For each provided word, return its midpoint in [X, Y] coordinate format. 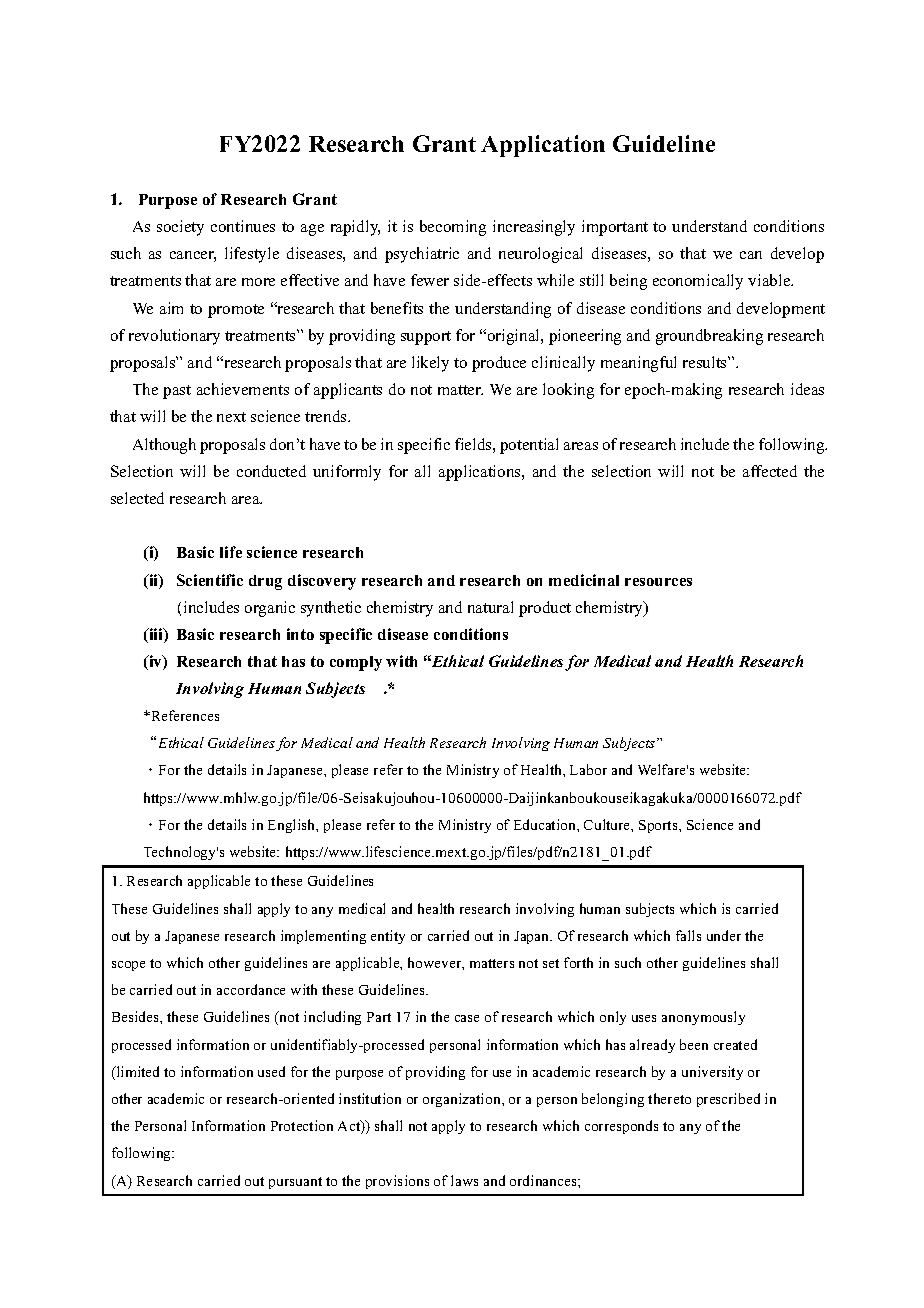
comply [356, 663]
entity [388, 937]
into [300, 634]
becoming [453, 228]
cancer [193, 256]
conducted [271, 471]
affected [770, 471]
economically [698, 282]
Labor [588, 769]
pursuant [295, 1183]
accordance [251, 989]
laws [464, 1180]
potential [529, 446]
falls [688, 935]
